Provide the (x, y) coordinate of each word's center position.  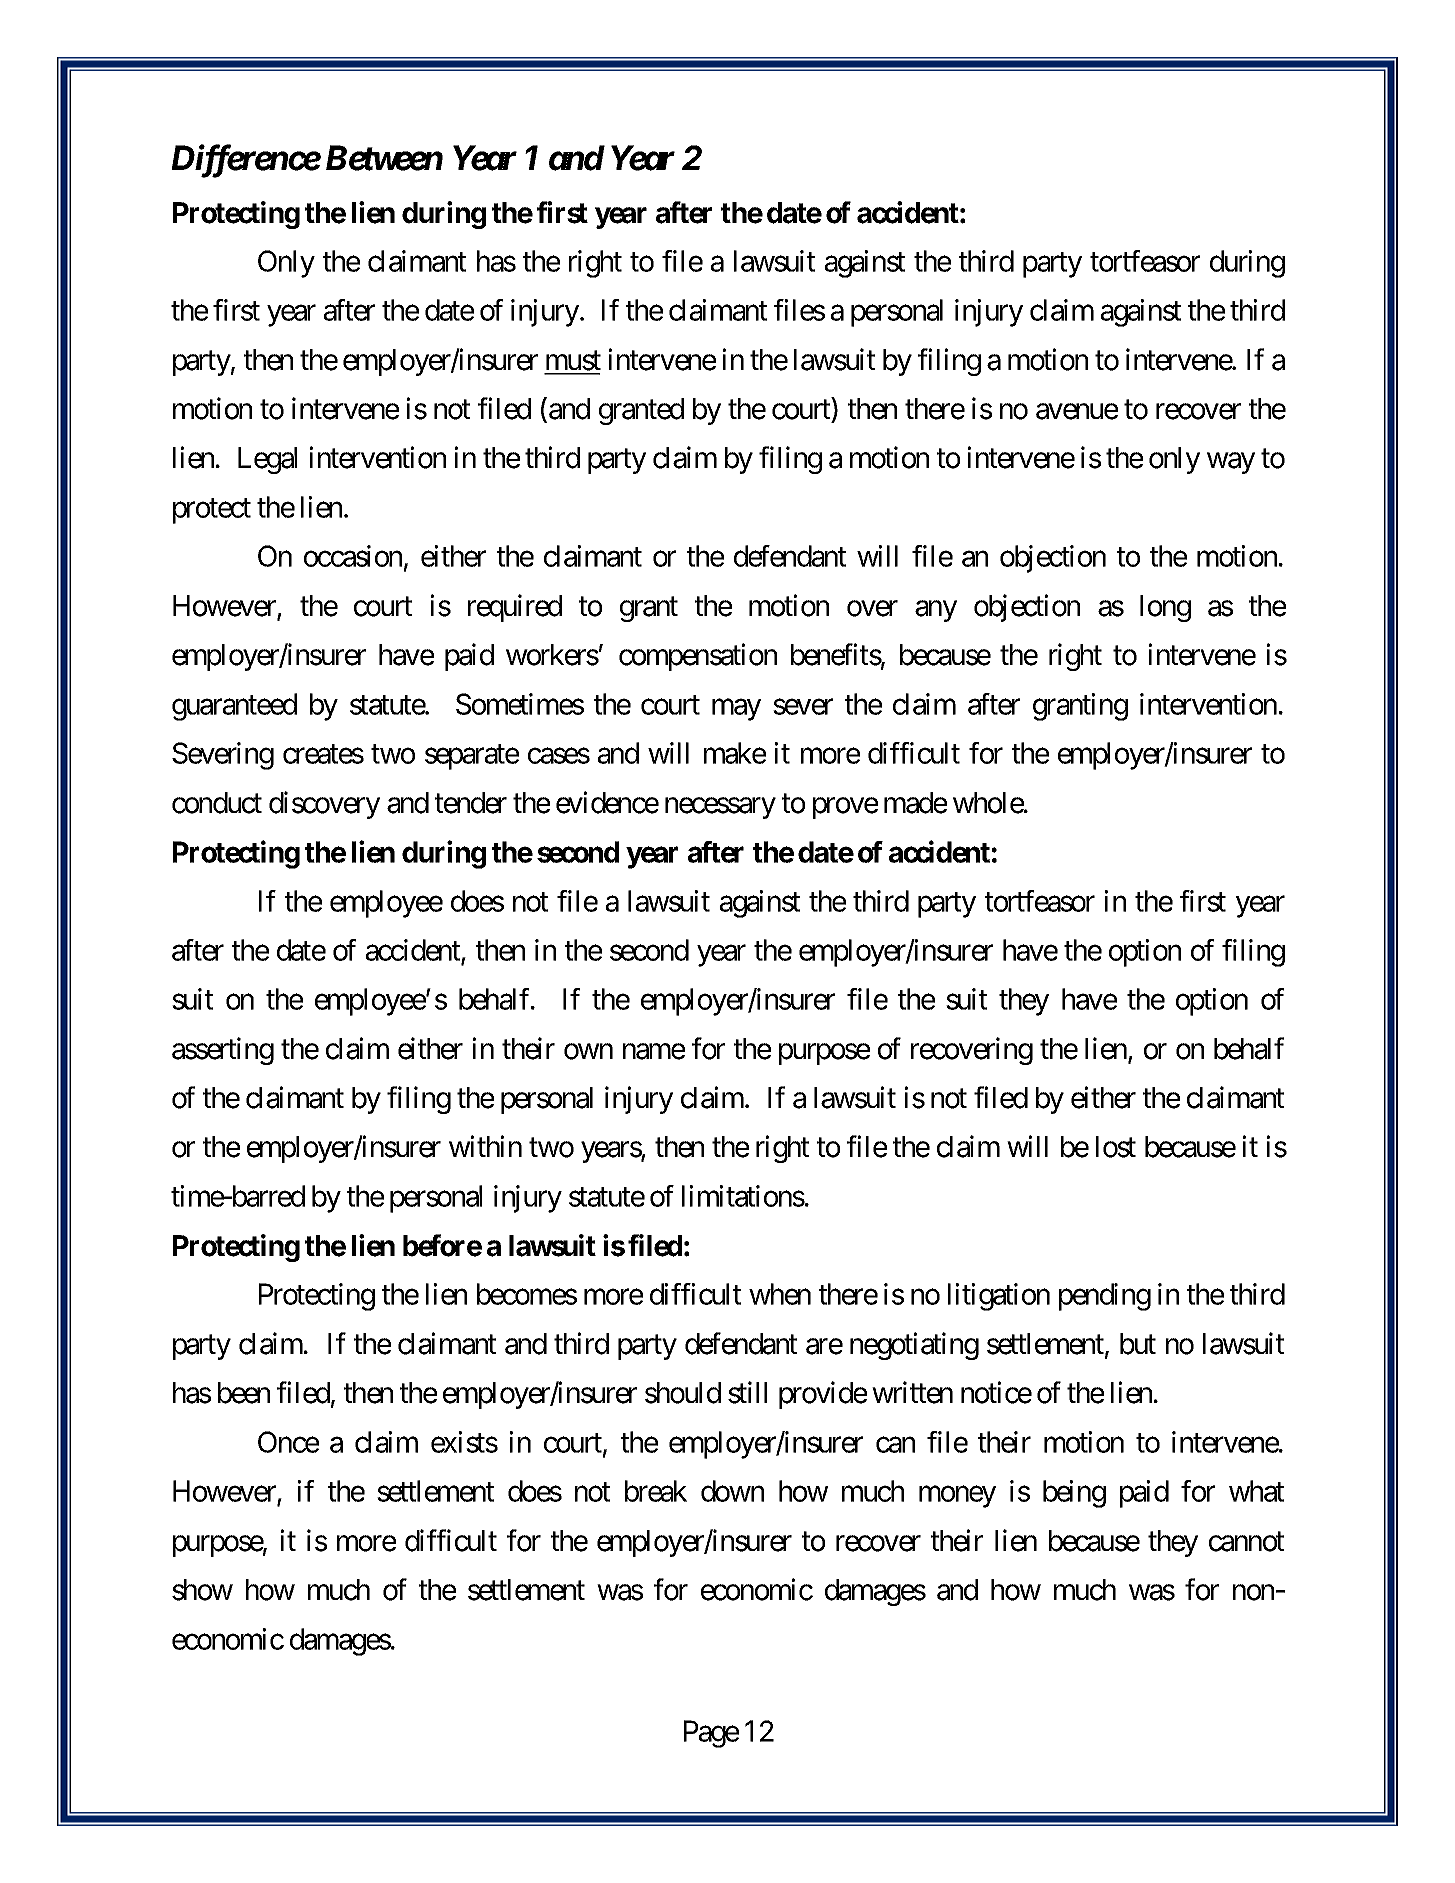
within (485, 1146)
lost (1116, 1147)
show (202, 1590)
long (1165, 608)
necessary (720, 808)
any (936, 611)
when (780, 1294)
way (1231, 463)
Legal (267, 460)
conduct (217, 803)
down (732, 1491)
